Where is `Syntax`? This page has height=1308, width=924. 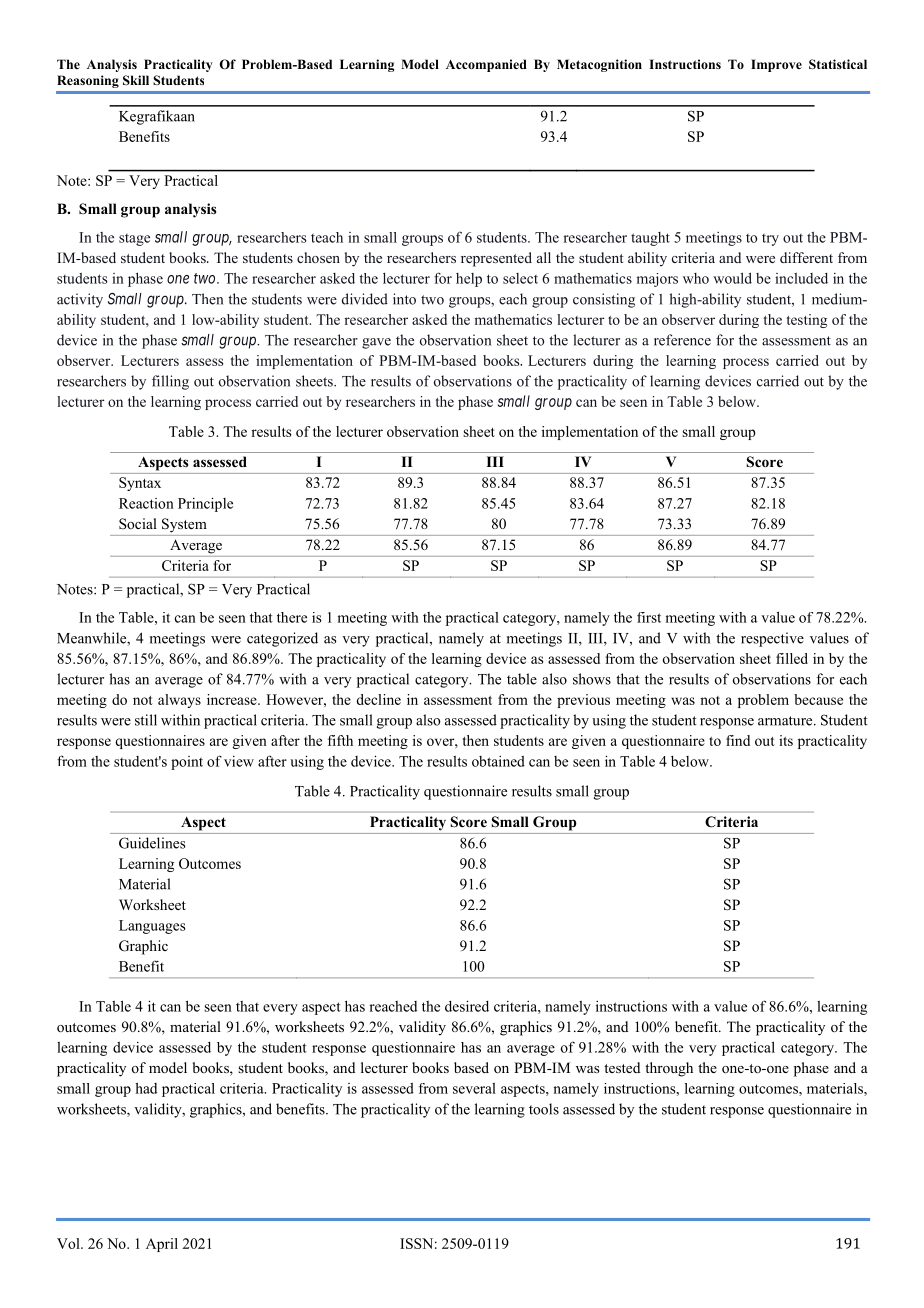 Syntax is located at coordinates (140, 484).
